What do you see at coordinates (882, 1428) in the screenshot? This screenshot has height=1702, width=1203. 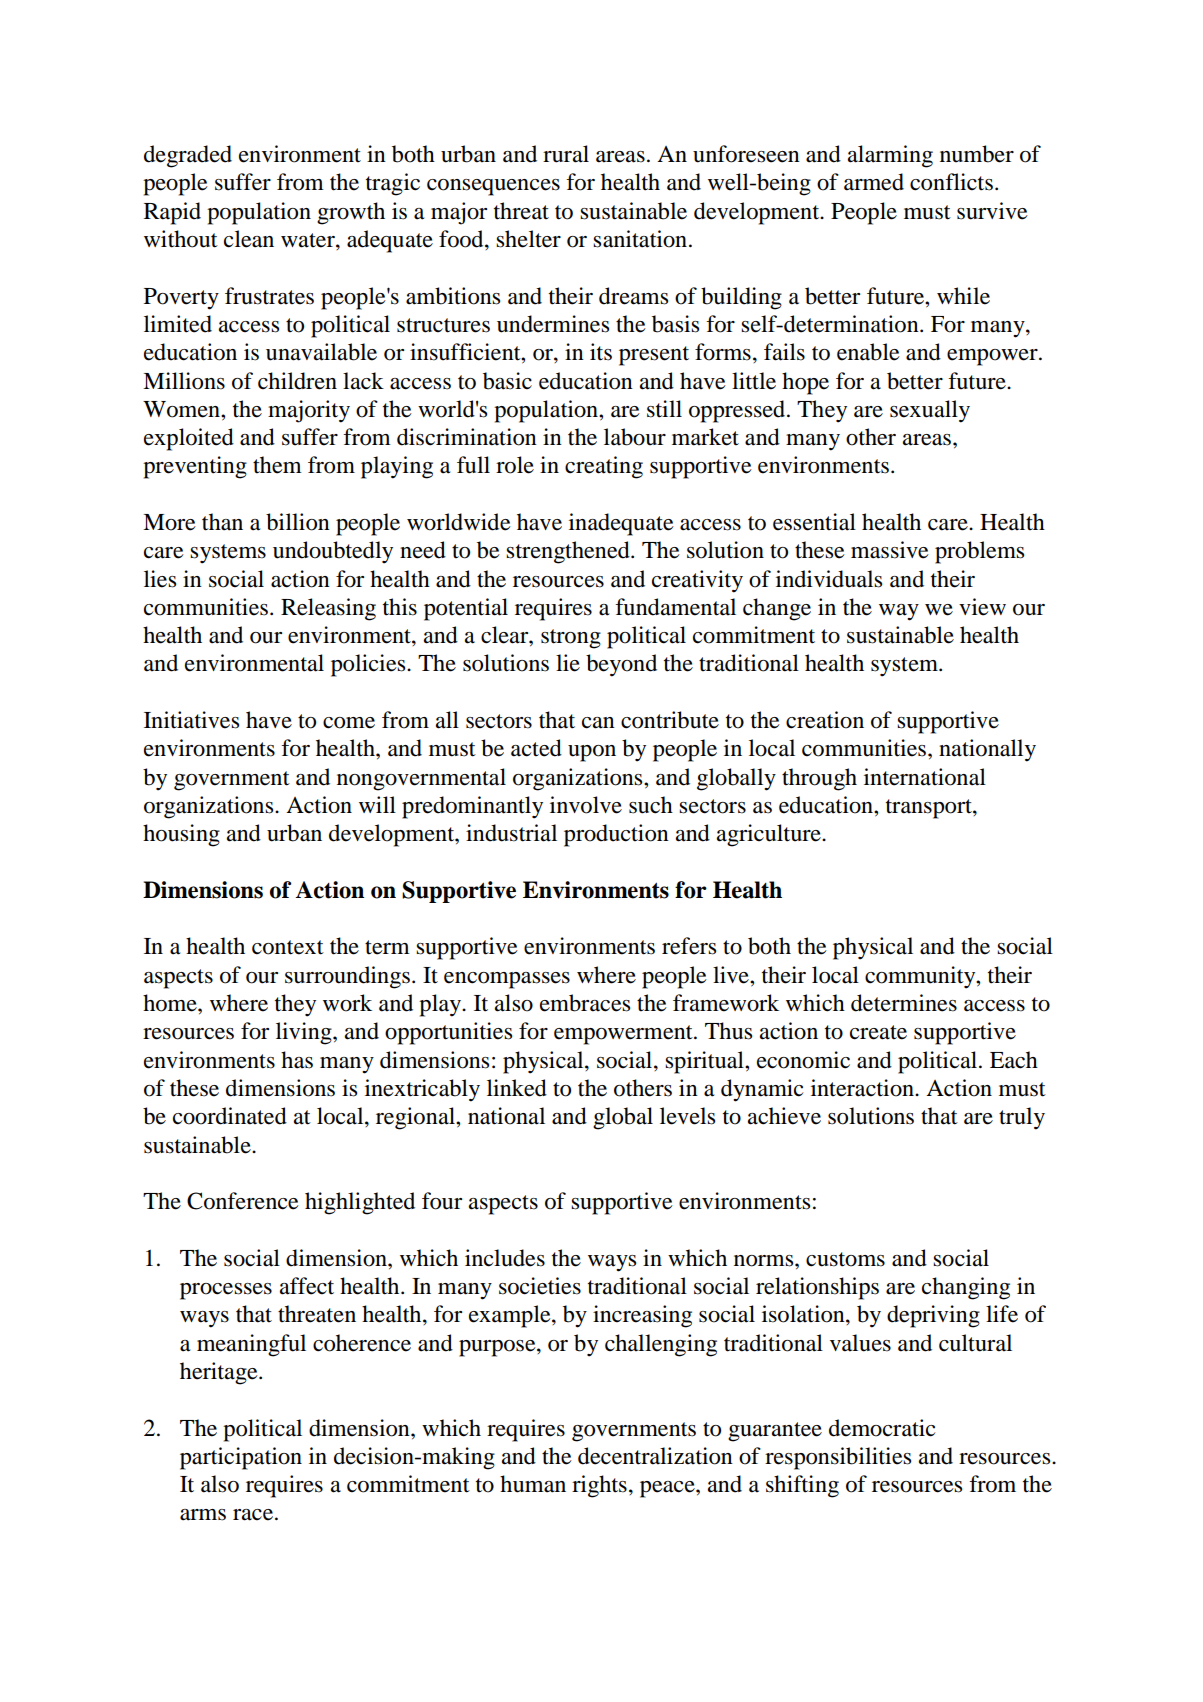 I see `democratic` at bounding box center [882, 1428].
